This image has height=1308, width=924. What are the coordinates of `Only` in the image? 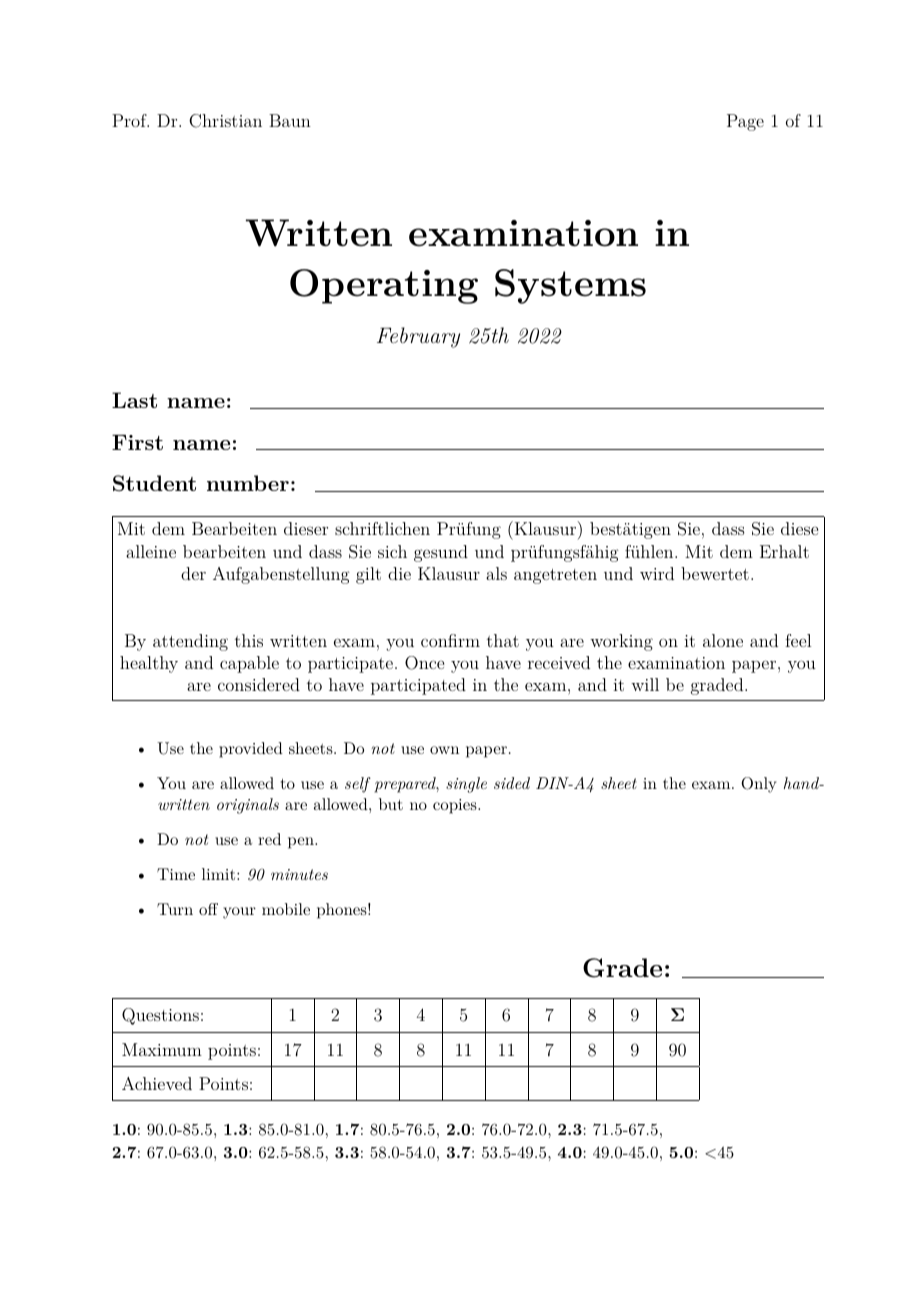 It's located at (758, 785).
